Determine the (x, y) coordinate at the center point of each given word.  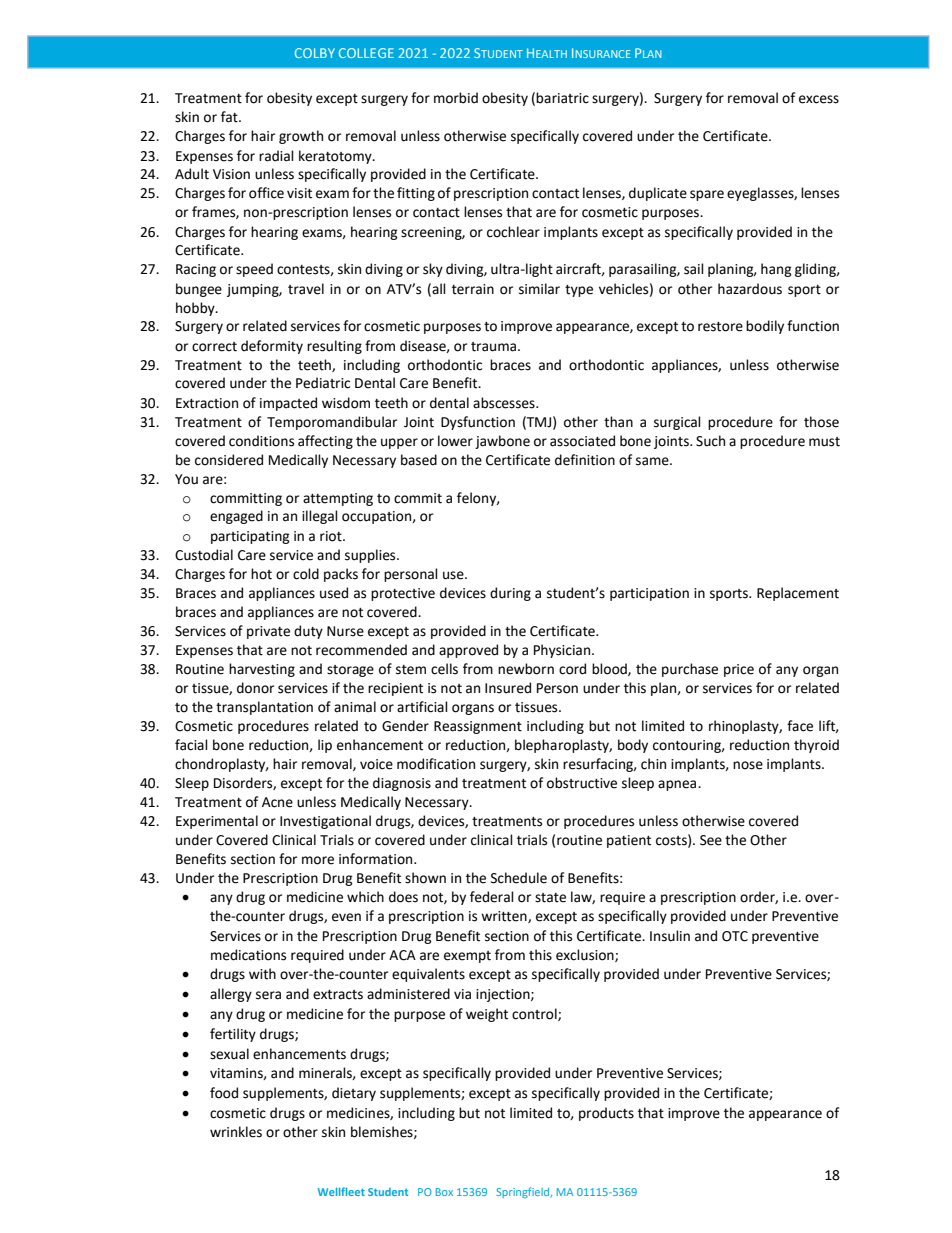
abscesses (505, 403)
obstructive (582, 783)
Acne (277, 802)
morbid (456, 98)
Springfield (524, 1192)
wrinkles (236, 1132)
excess (819, 99)
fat (230, 117)
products (606, 1114)
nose (748, 765)
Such (710, 441)
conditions (261, 441)
